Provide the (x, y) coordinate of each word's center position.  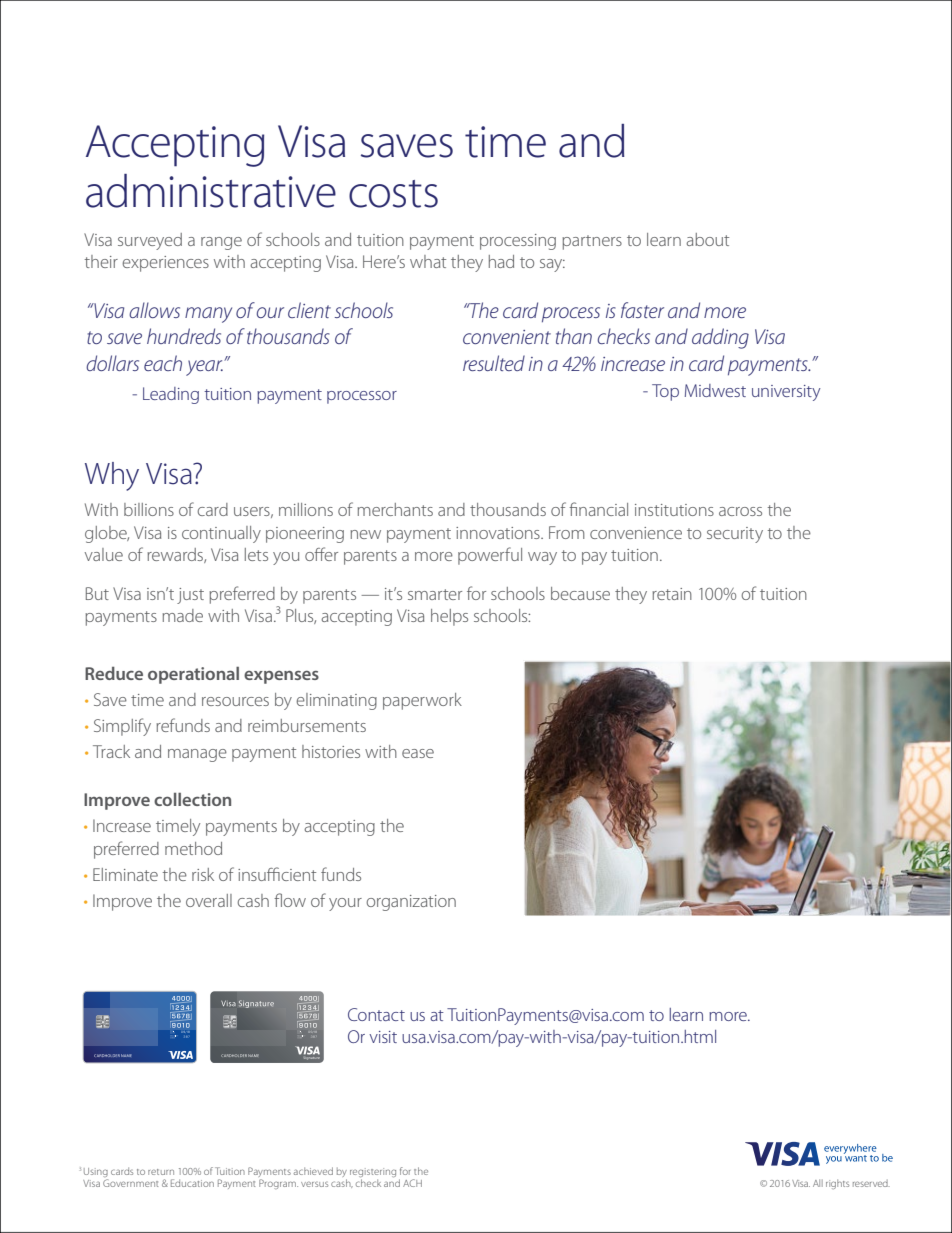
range (221, 243)
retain (672, 594)
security (735, 535)
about (707, 239)
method (193, 848)
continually (221, 534)
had (501, 261)
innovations (499, 533)
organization (411, 903)
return (161, 1172)
